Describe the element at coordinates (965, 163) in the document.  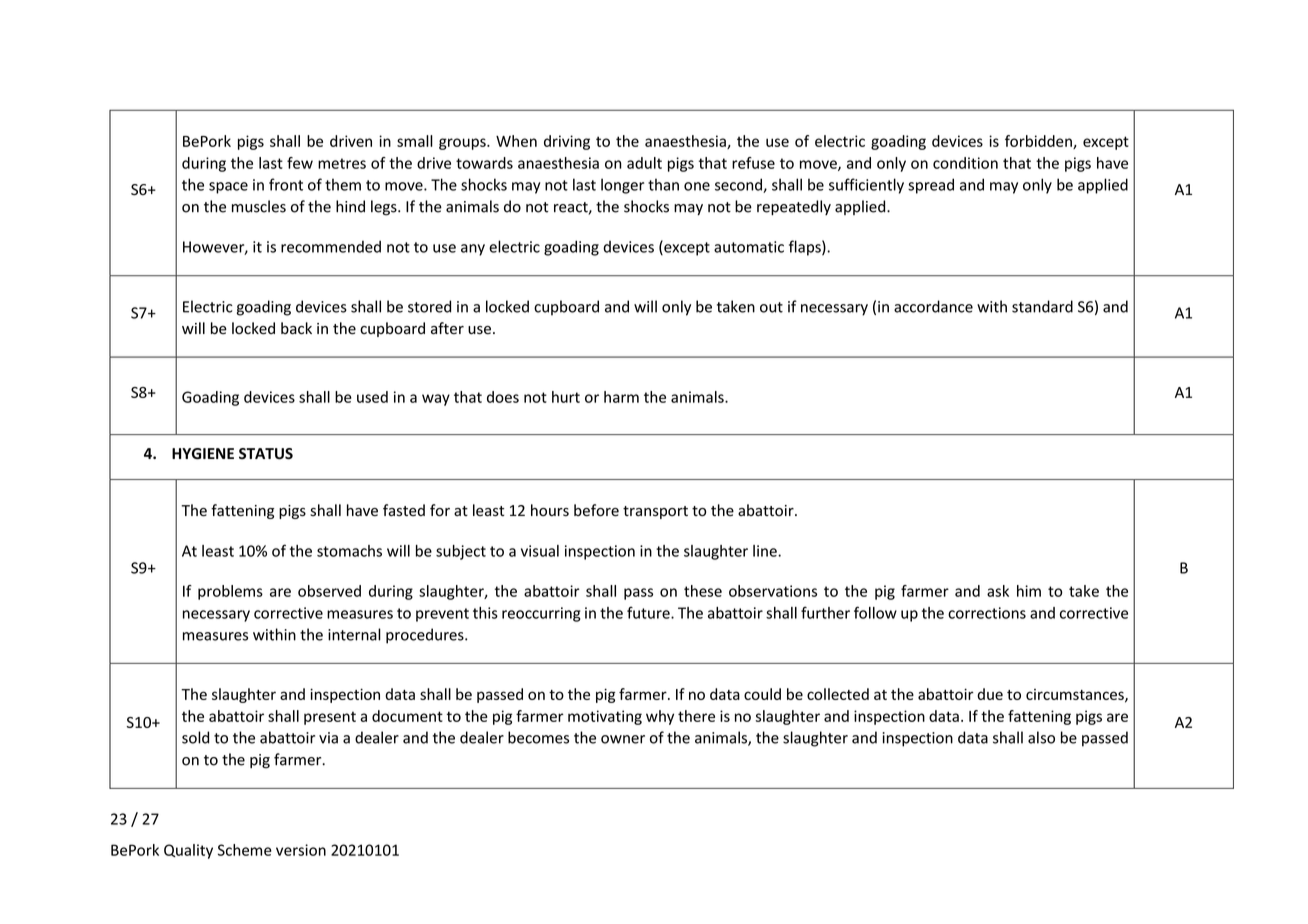
I see `condition` at that location.
